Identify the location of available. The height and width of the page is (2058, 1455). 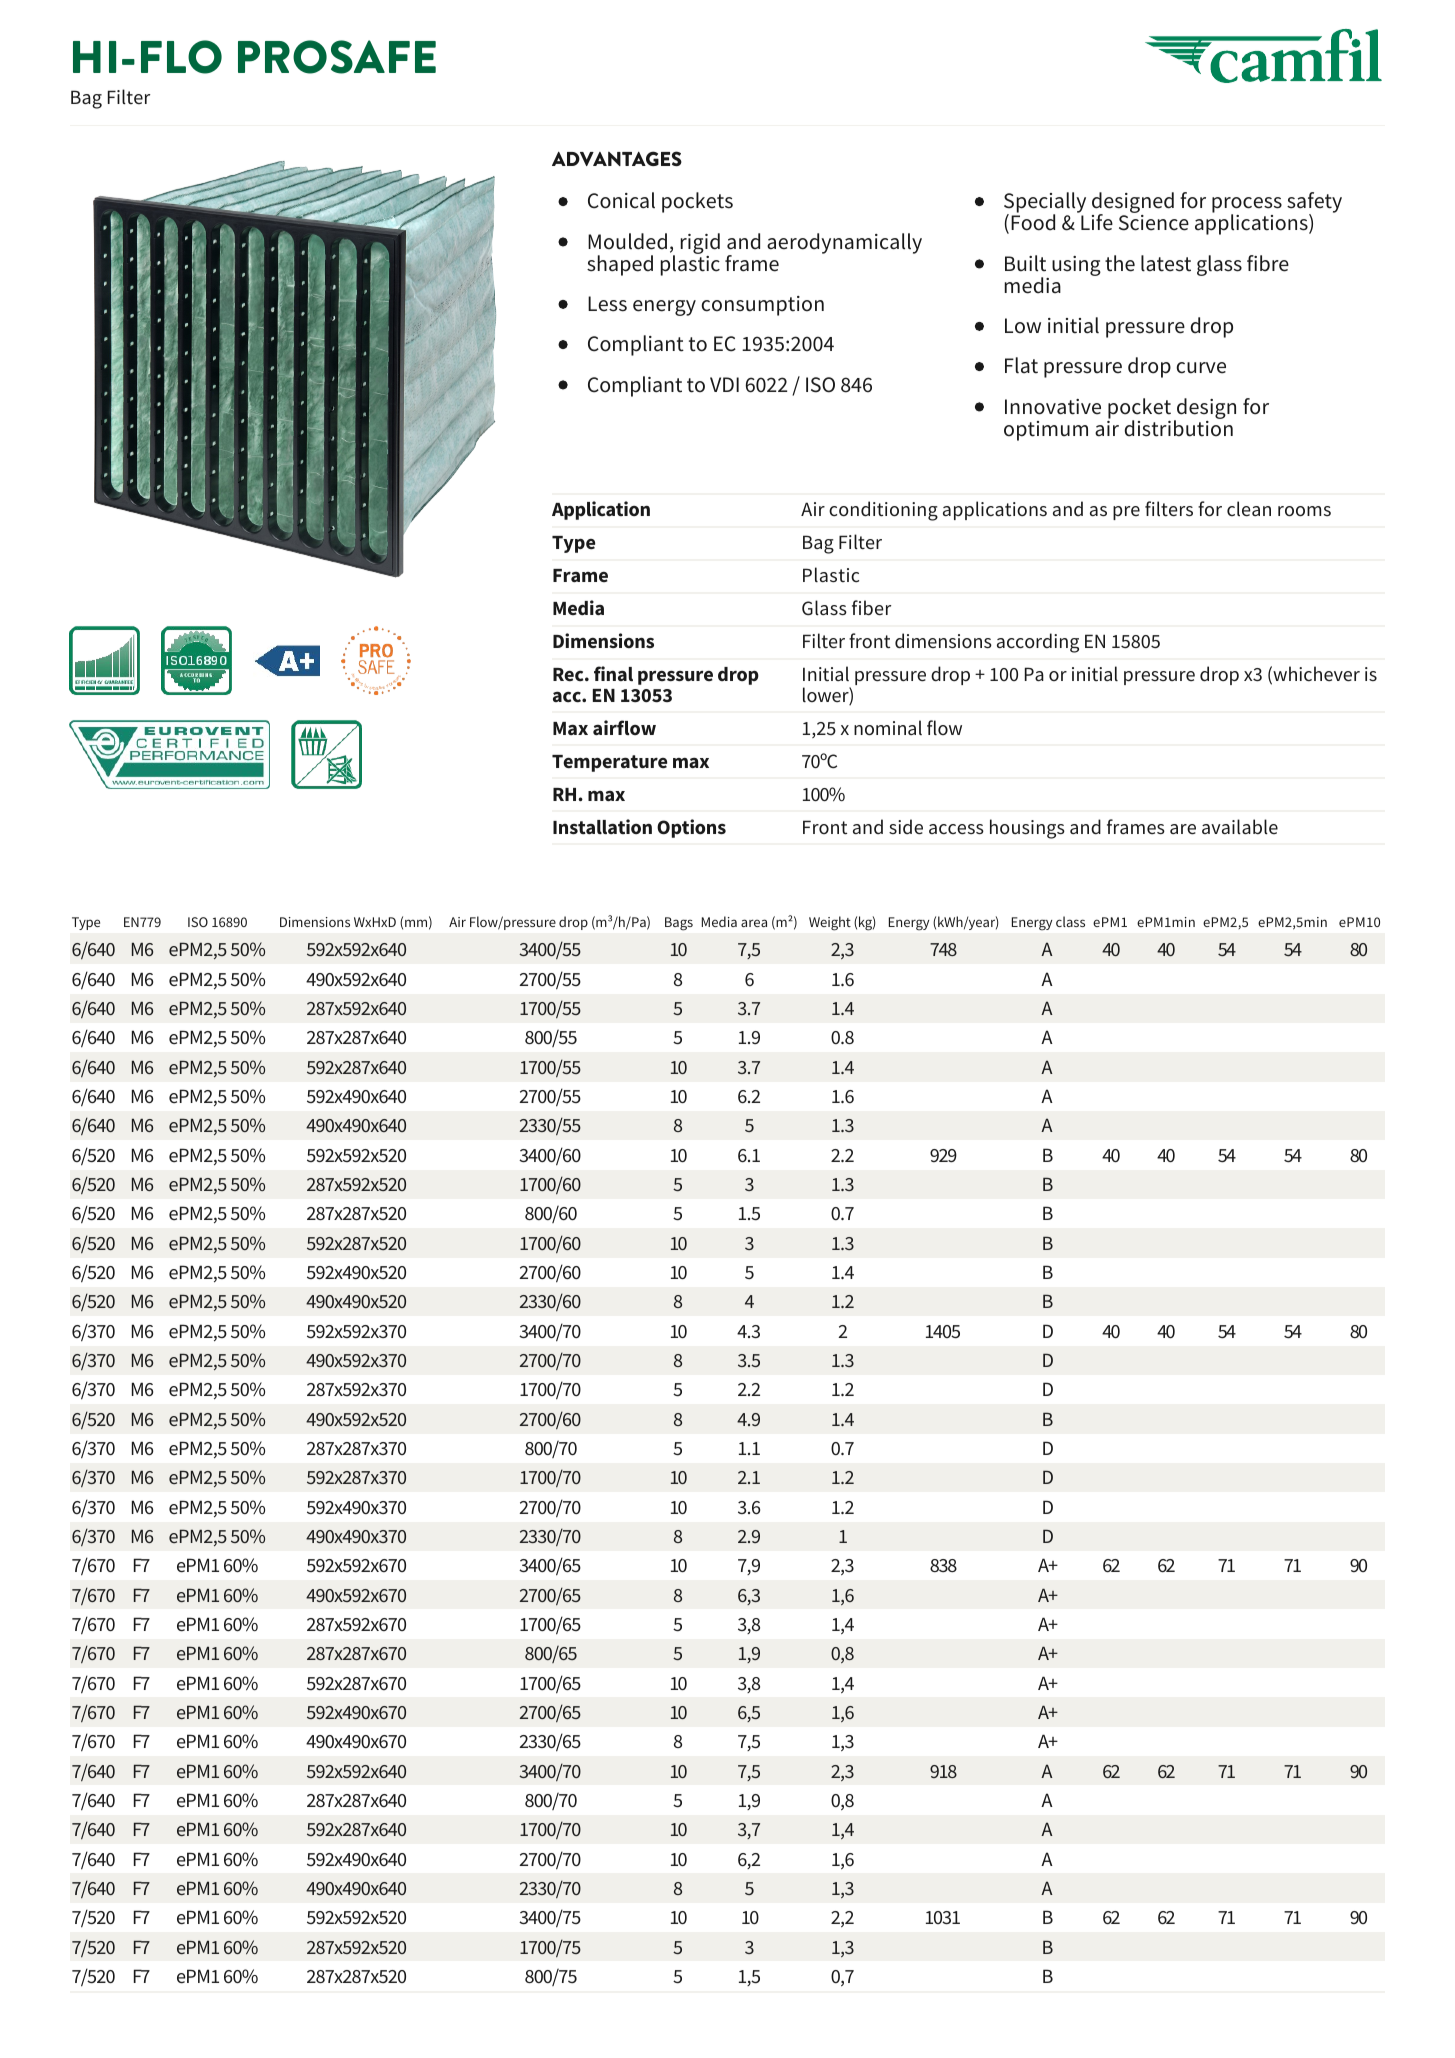
(1240, 827).
